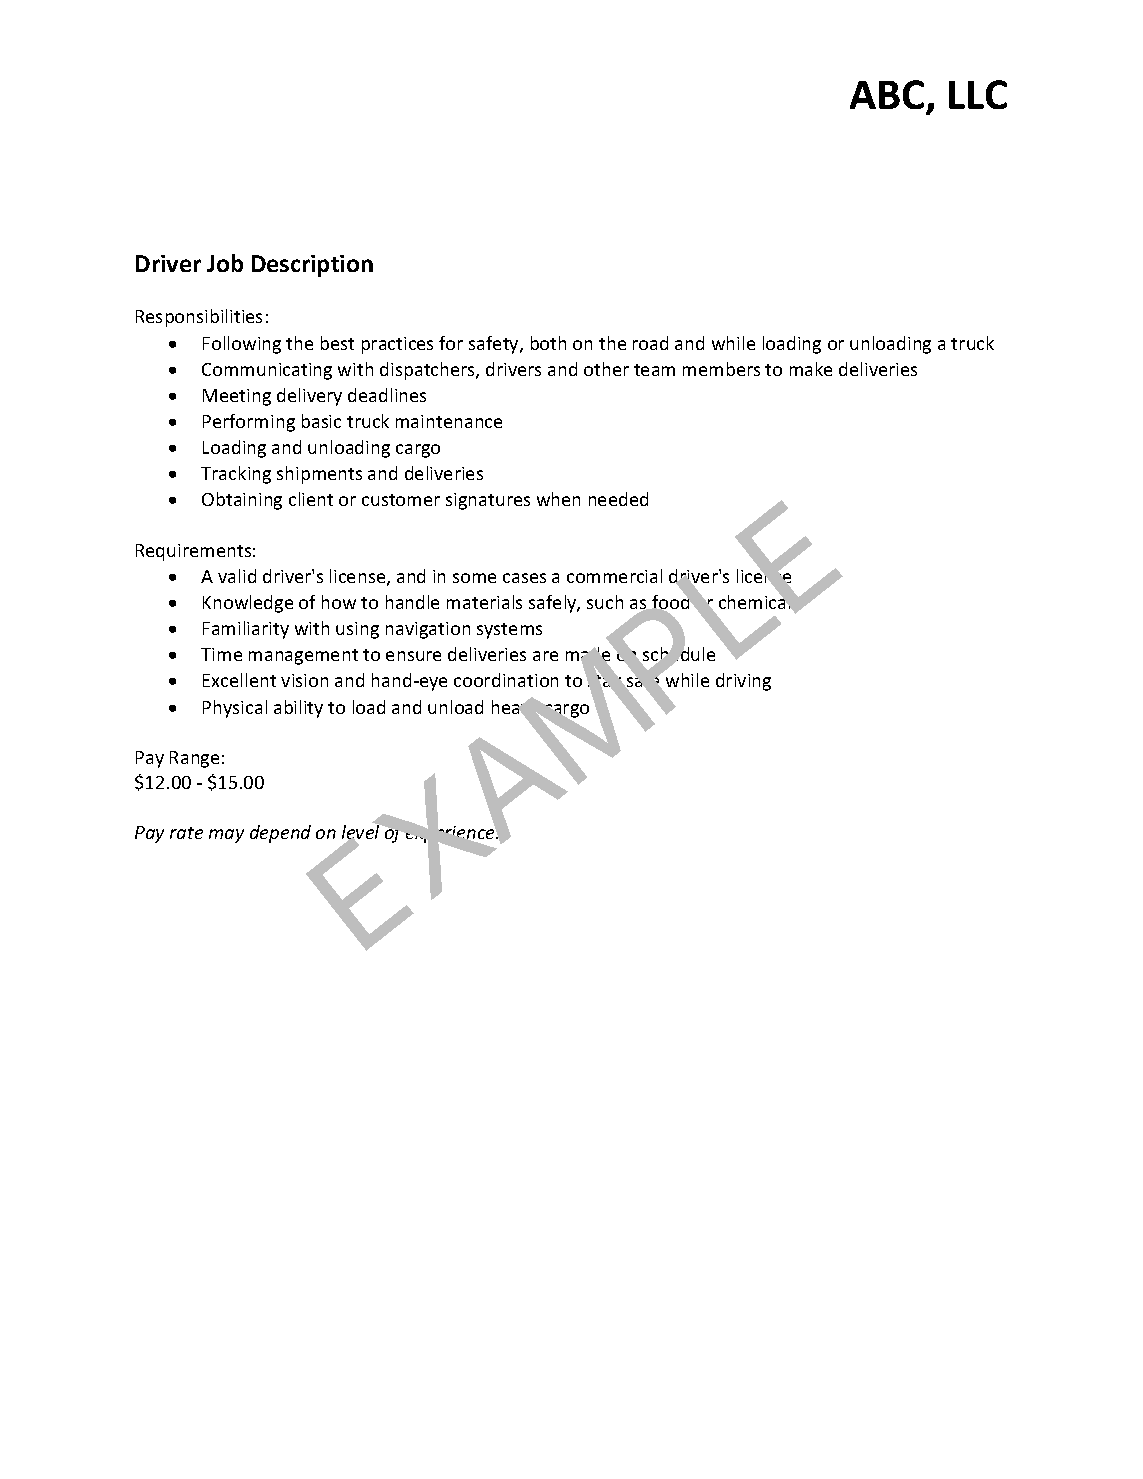 Image resolution: width=1143 pixels, height=1479 pixels. What do you see at coordinates (319, 475) in the screenshot?
I see `shipments` at bounding box center [319, 475].
